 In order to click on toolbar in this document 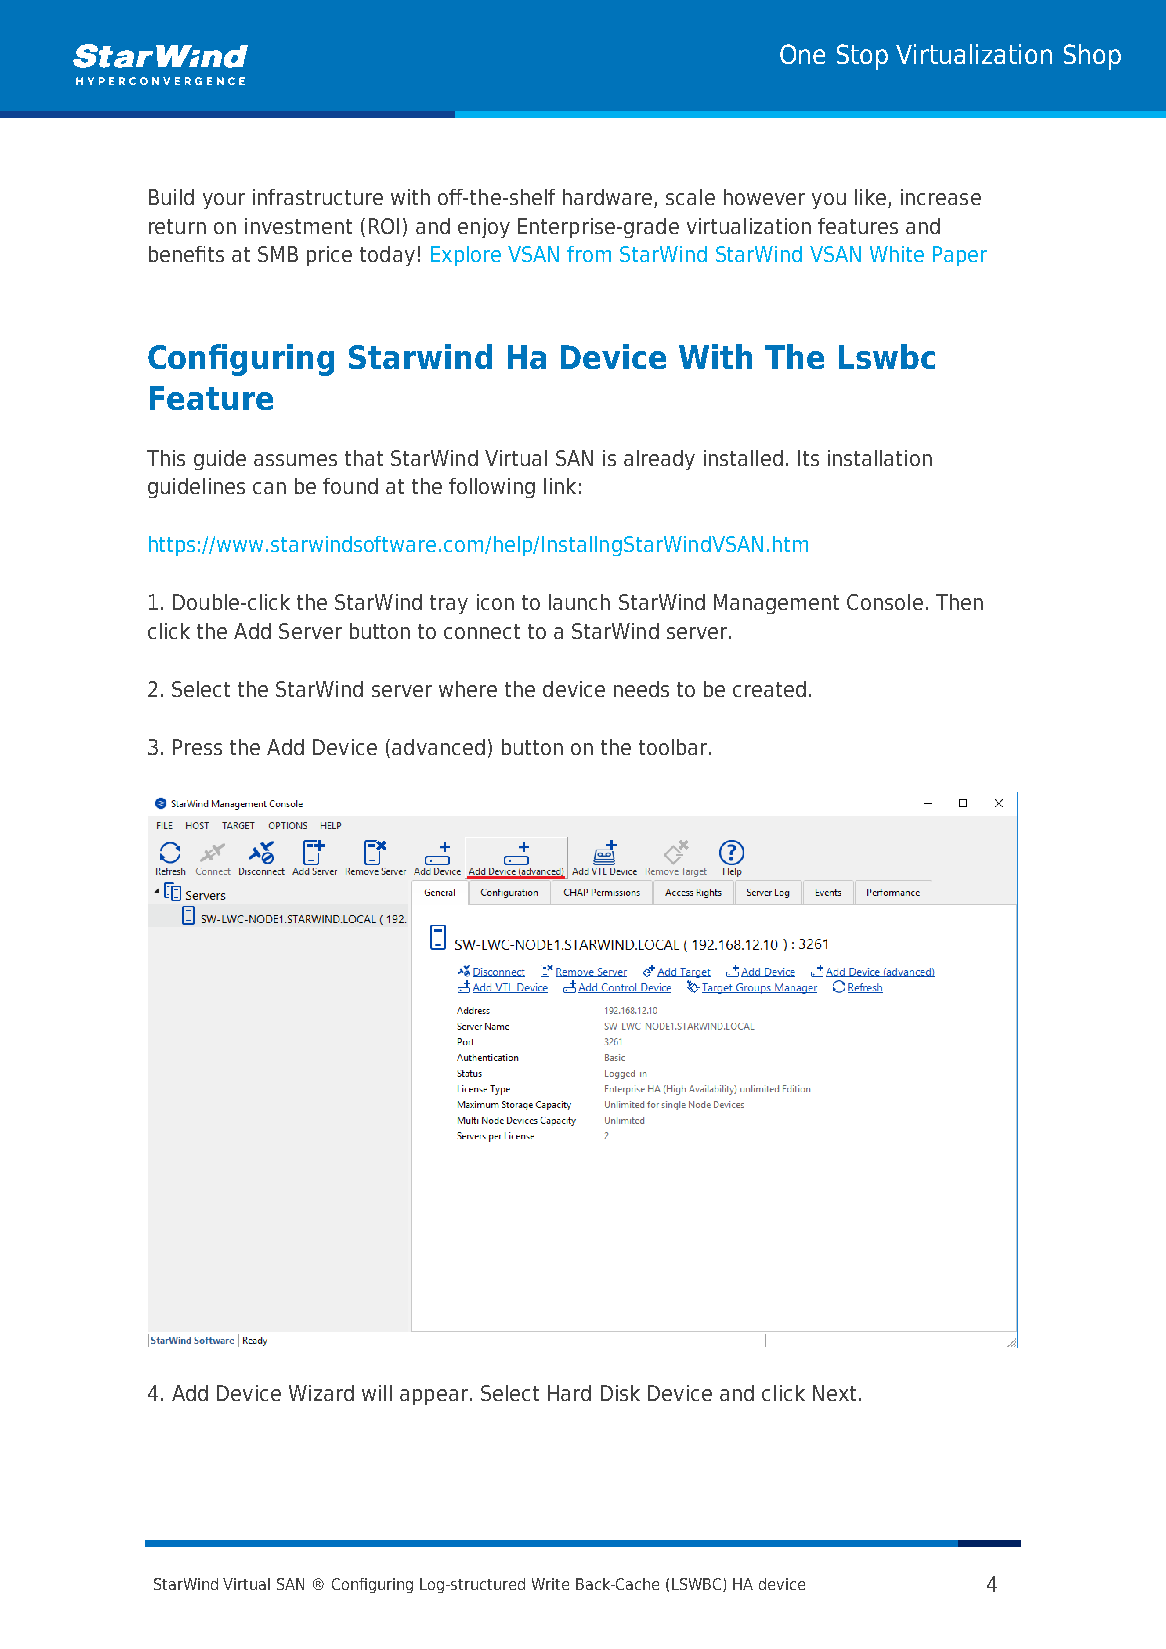, I will do `click(674, 747)`.
